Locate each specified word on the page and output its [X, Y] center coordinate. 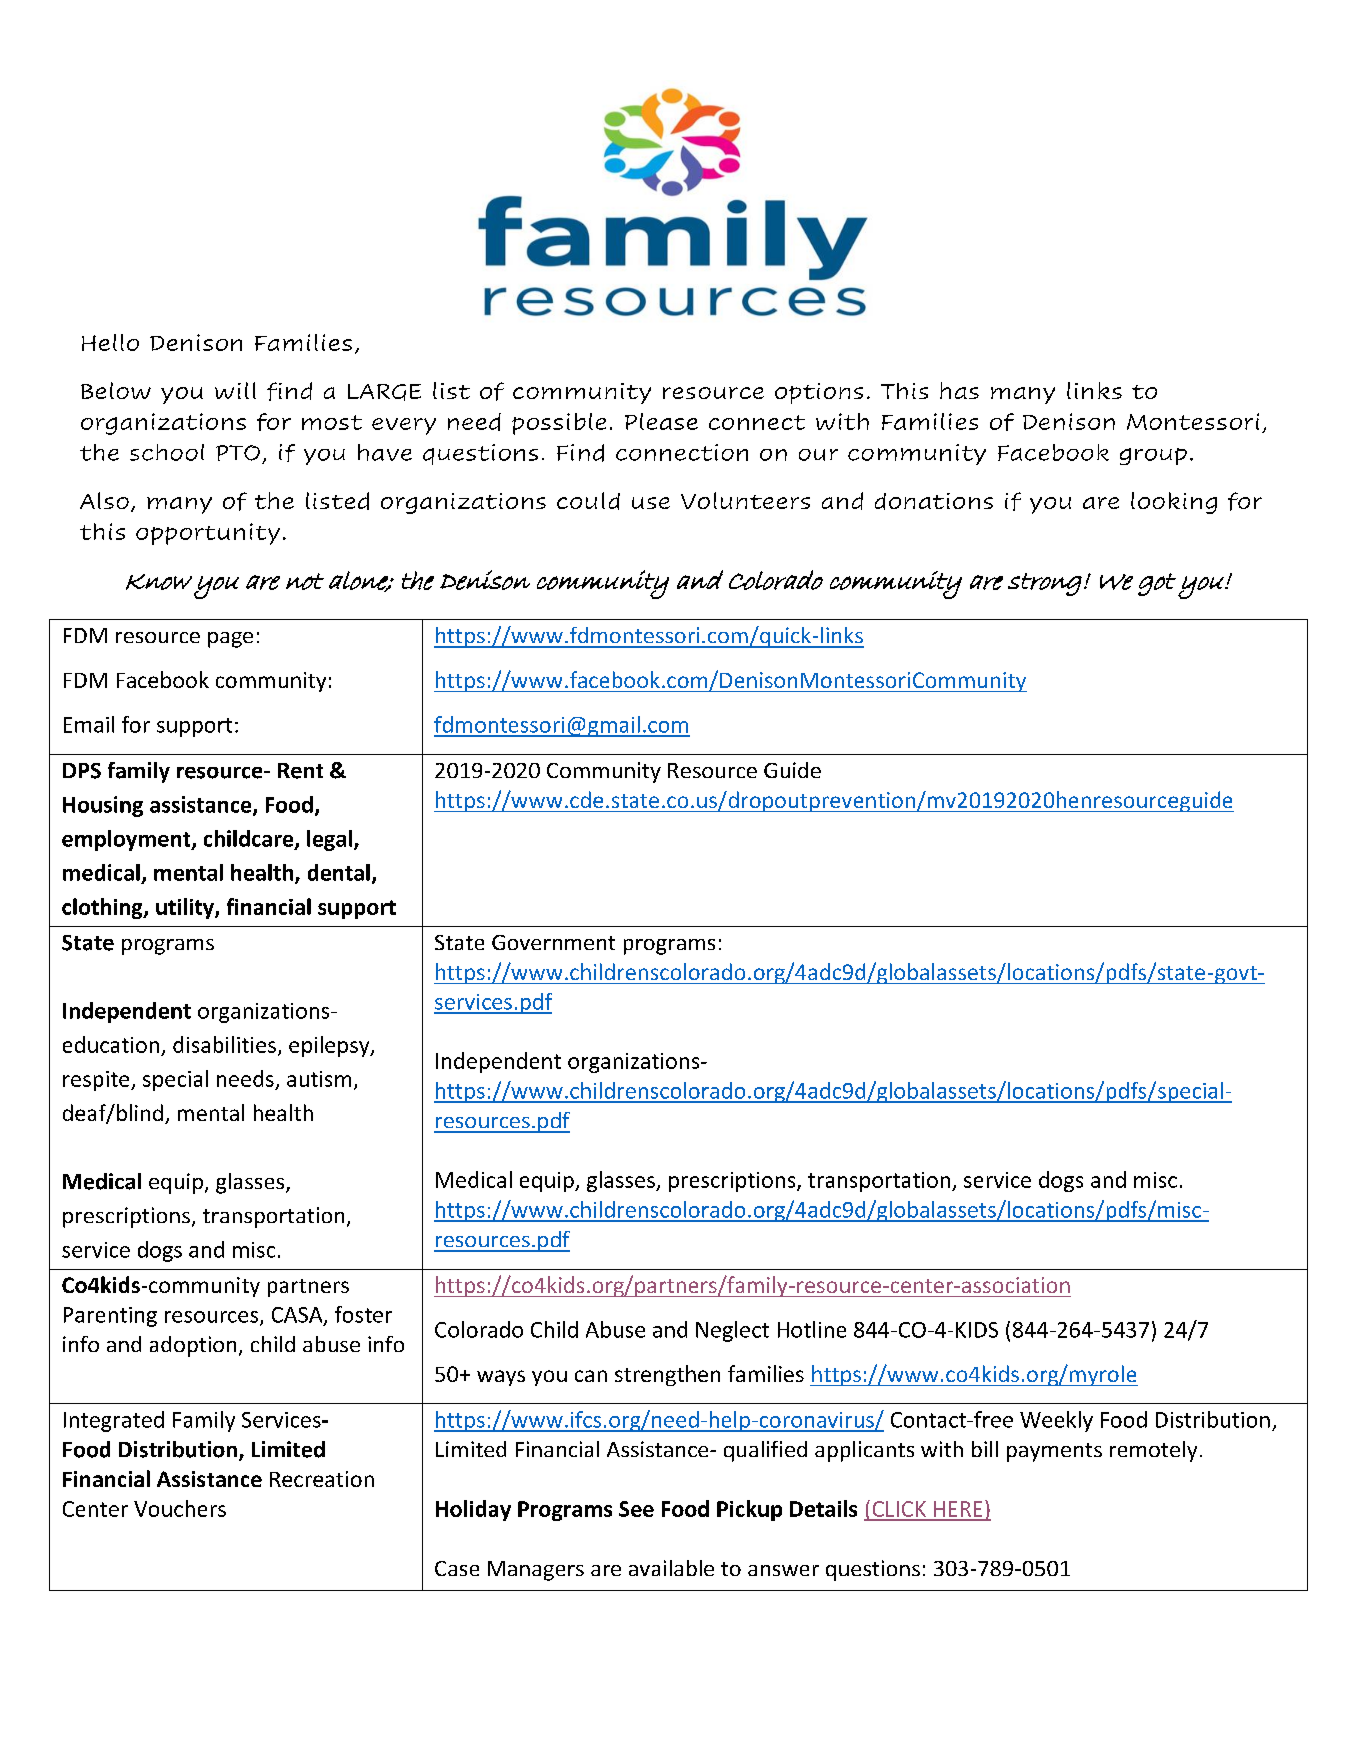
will [235, 390]
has [959, 390]
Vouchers [180, 1508]
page [230, 640]
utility [186, 908]
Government [553, 942]
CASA [298, 1316]
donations [934, 501]
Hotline [812, 1329]
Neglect [732, 1331]
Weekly [1056, 1421]
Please [661, 421]
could [588, 501]
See [636, 1509]
